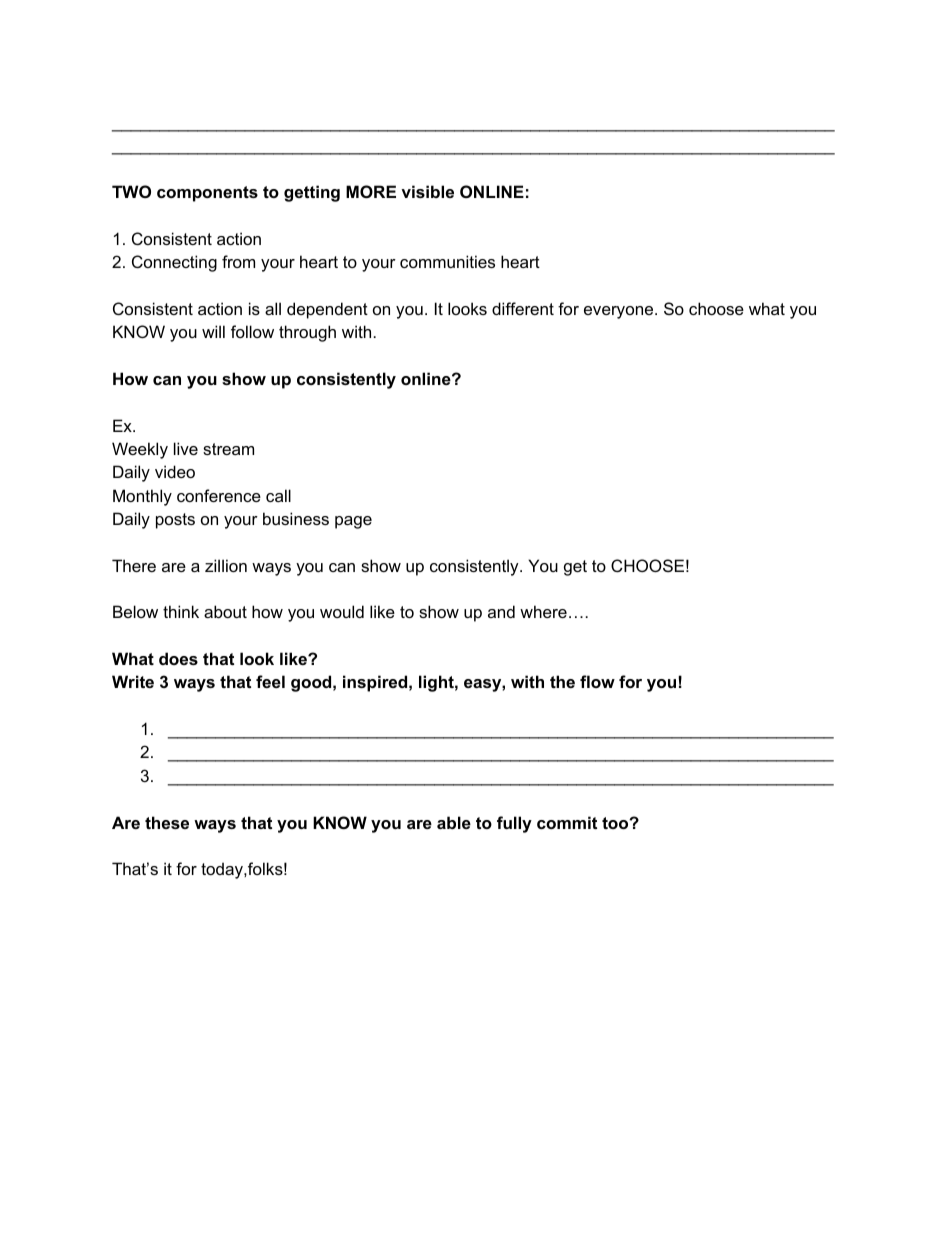 Image resolution: width=952 pixels, height=1233 pixels. Describe the element at coordinates (207, 194) in the screenshot. I see `components` at that location.
